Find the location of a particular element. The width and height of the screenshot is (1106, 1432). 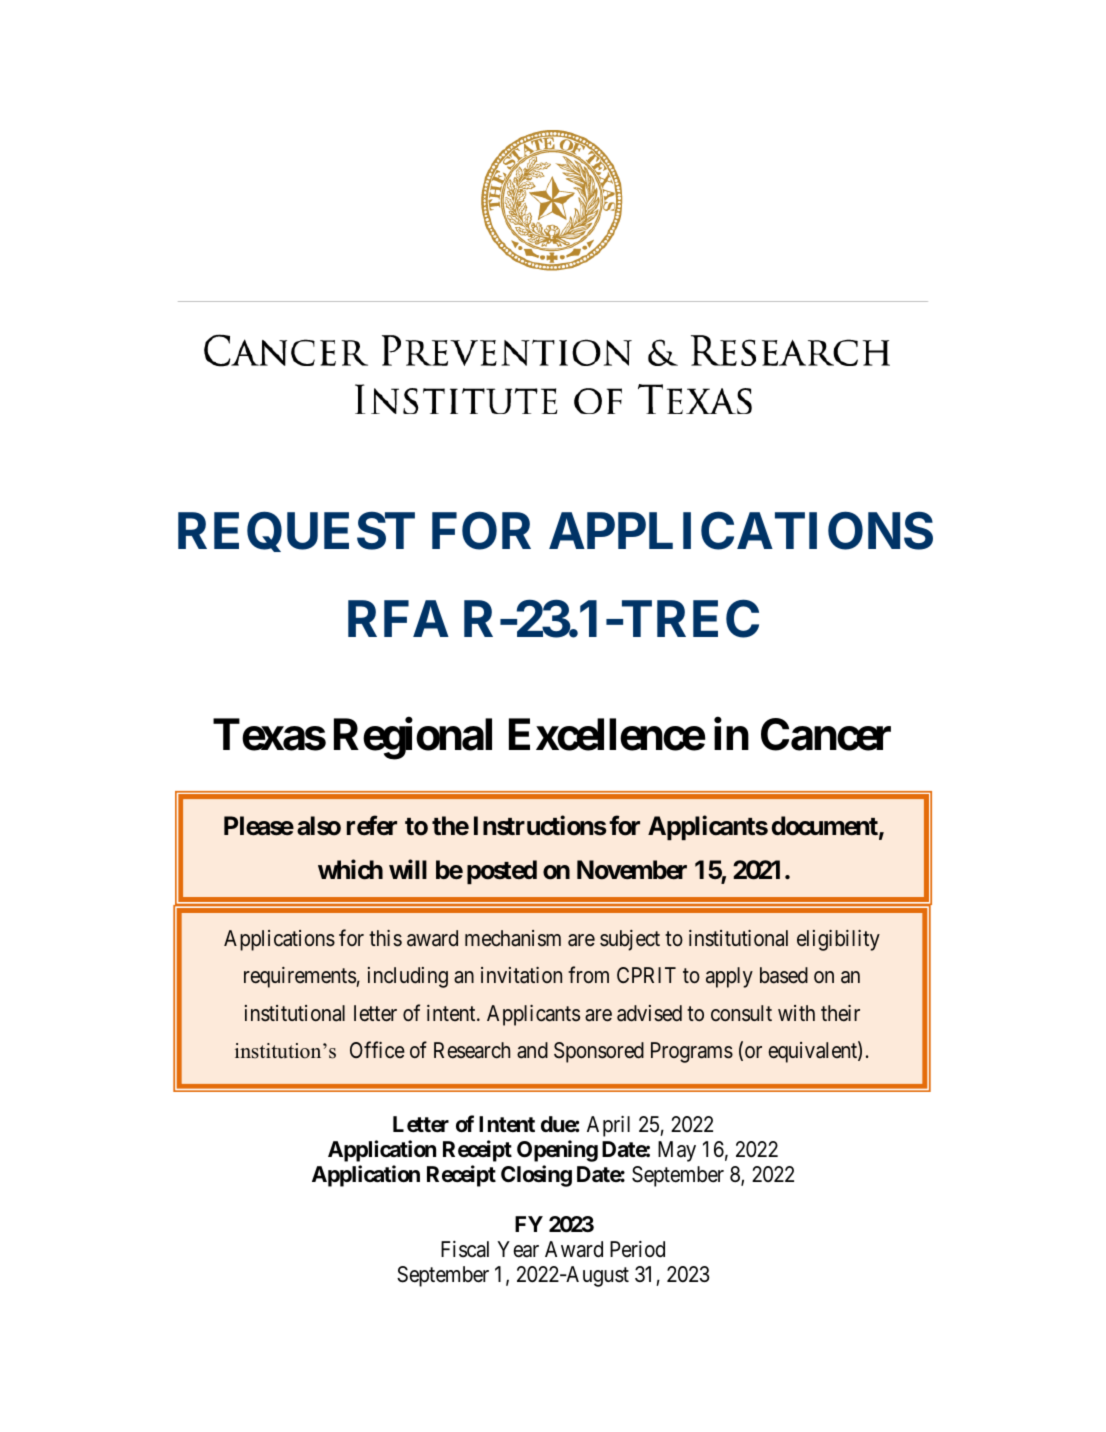

November is located at coordinates (632, 870).
